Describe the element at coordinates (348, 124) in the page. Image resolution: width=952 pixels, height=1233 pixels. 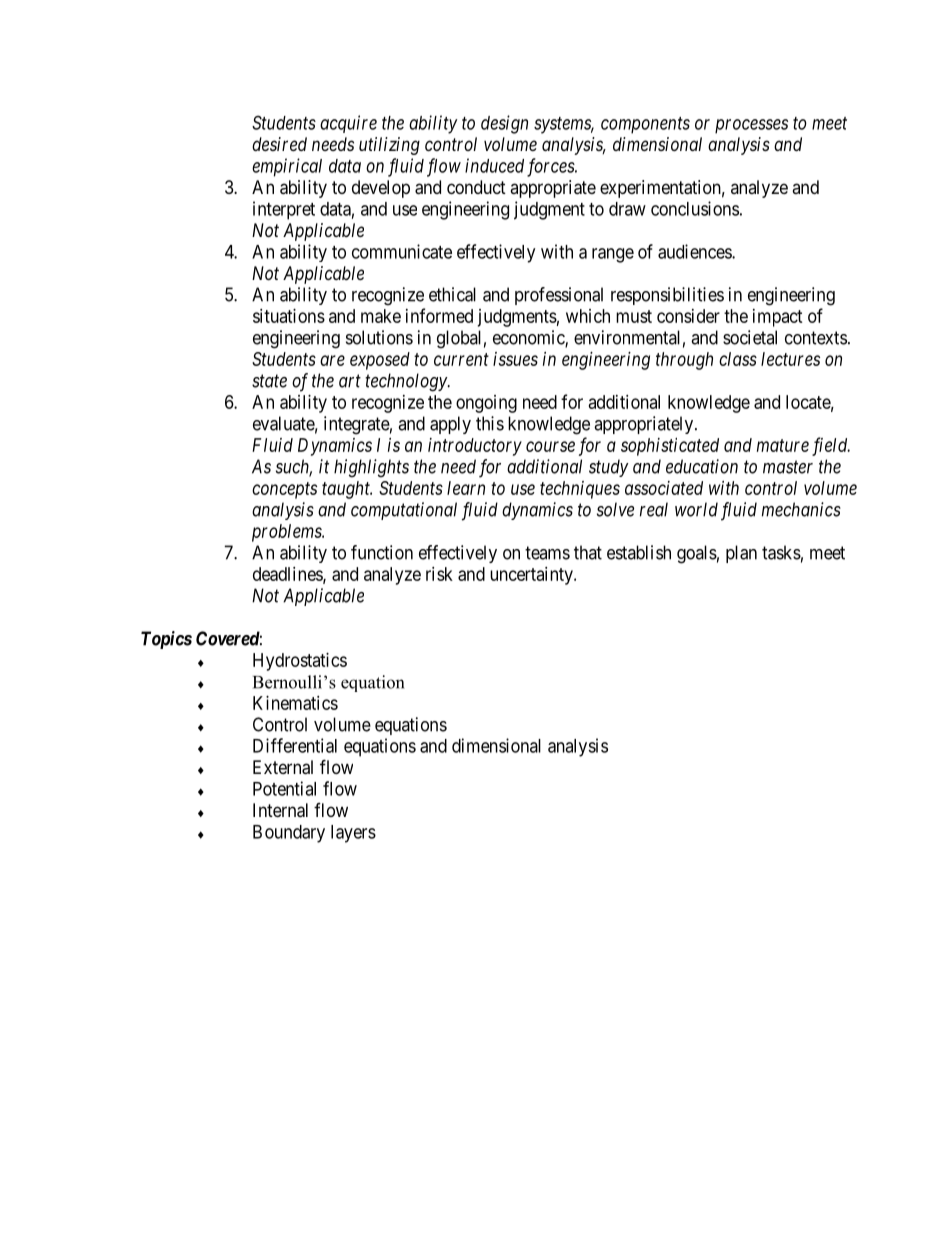
I see `acquire` at that location.
